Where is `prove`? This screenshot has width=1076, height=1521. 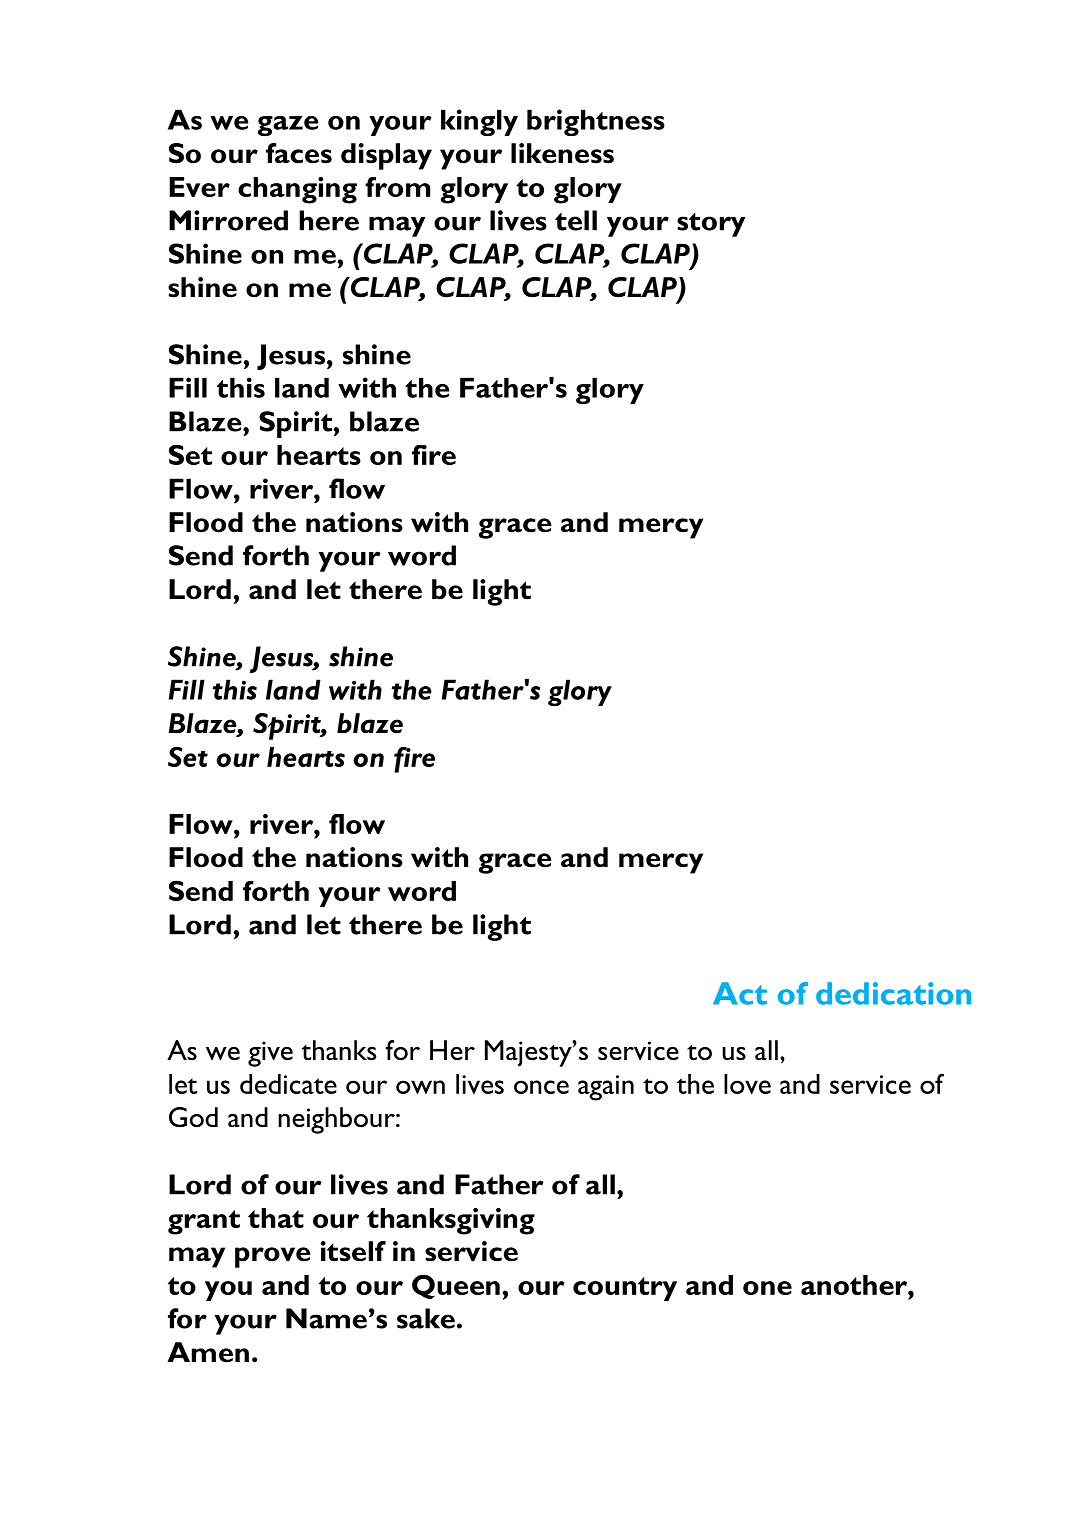
prove is located at coordinates (273, 1257).
